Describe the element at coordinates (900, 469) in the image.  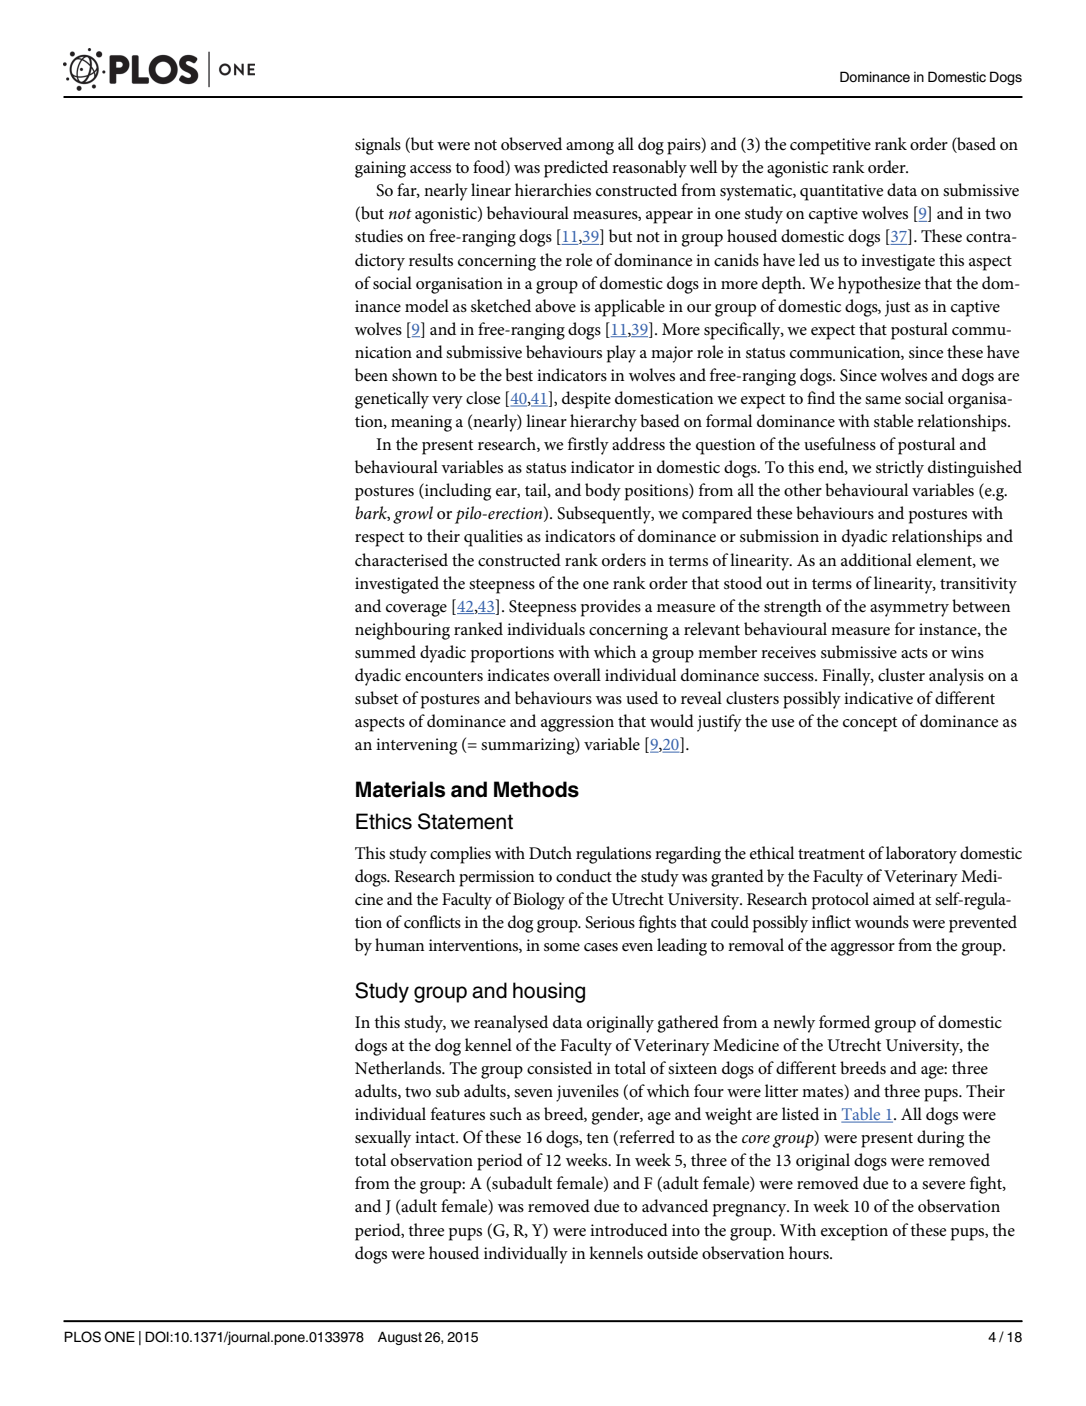
I see `strictly` at that location.
